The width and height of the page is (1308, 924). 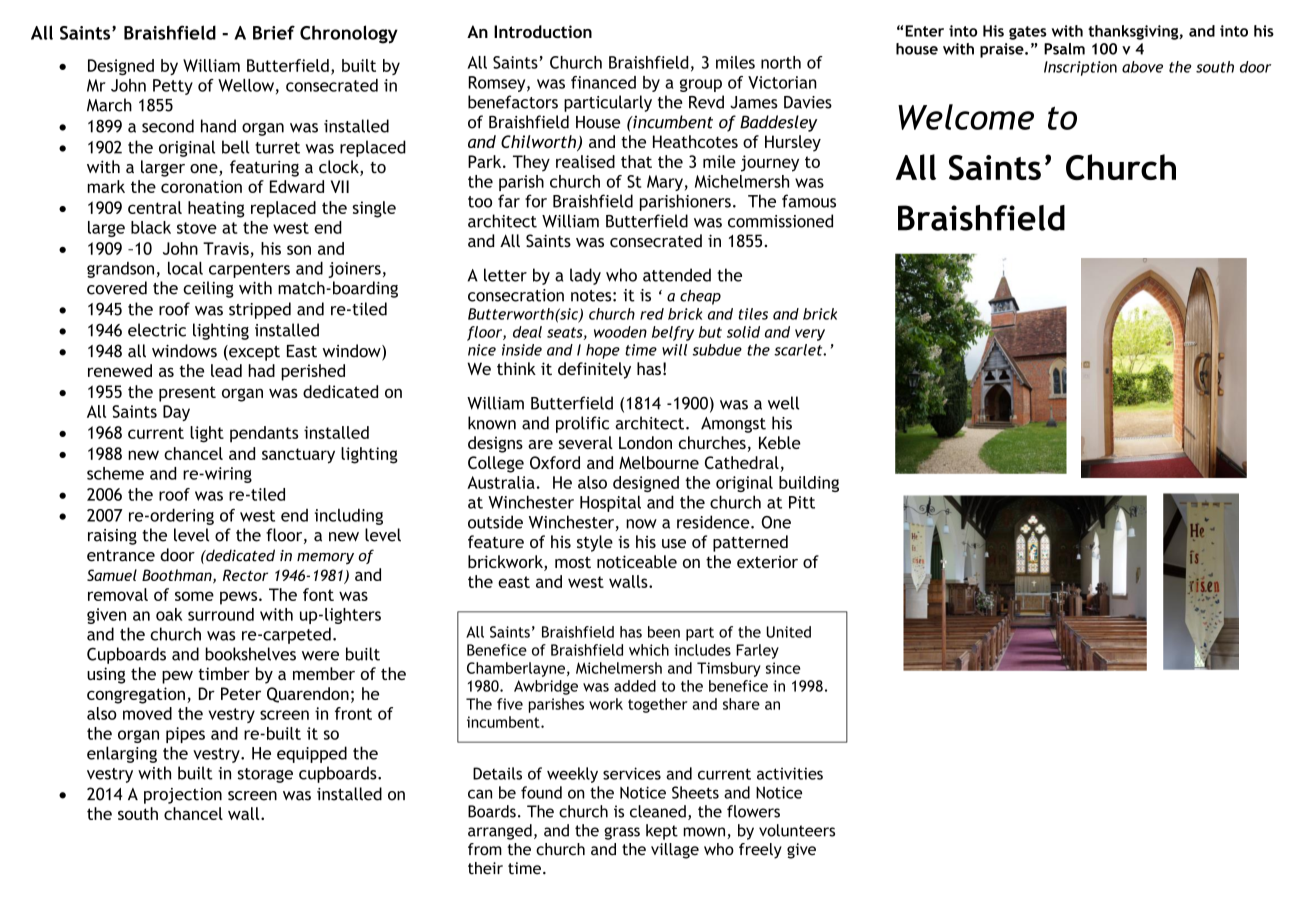 What do you see at coordinates (620, 332) in the page?
I see `wooden` at bounding box center [620, 332].
